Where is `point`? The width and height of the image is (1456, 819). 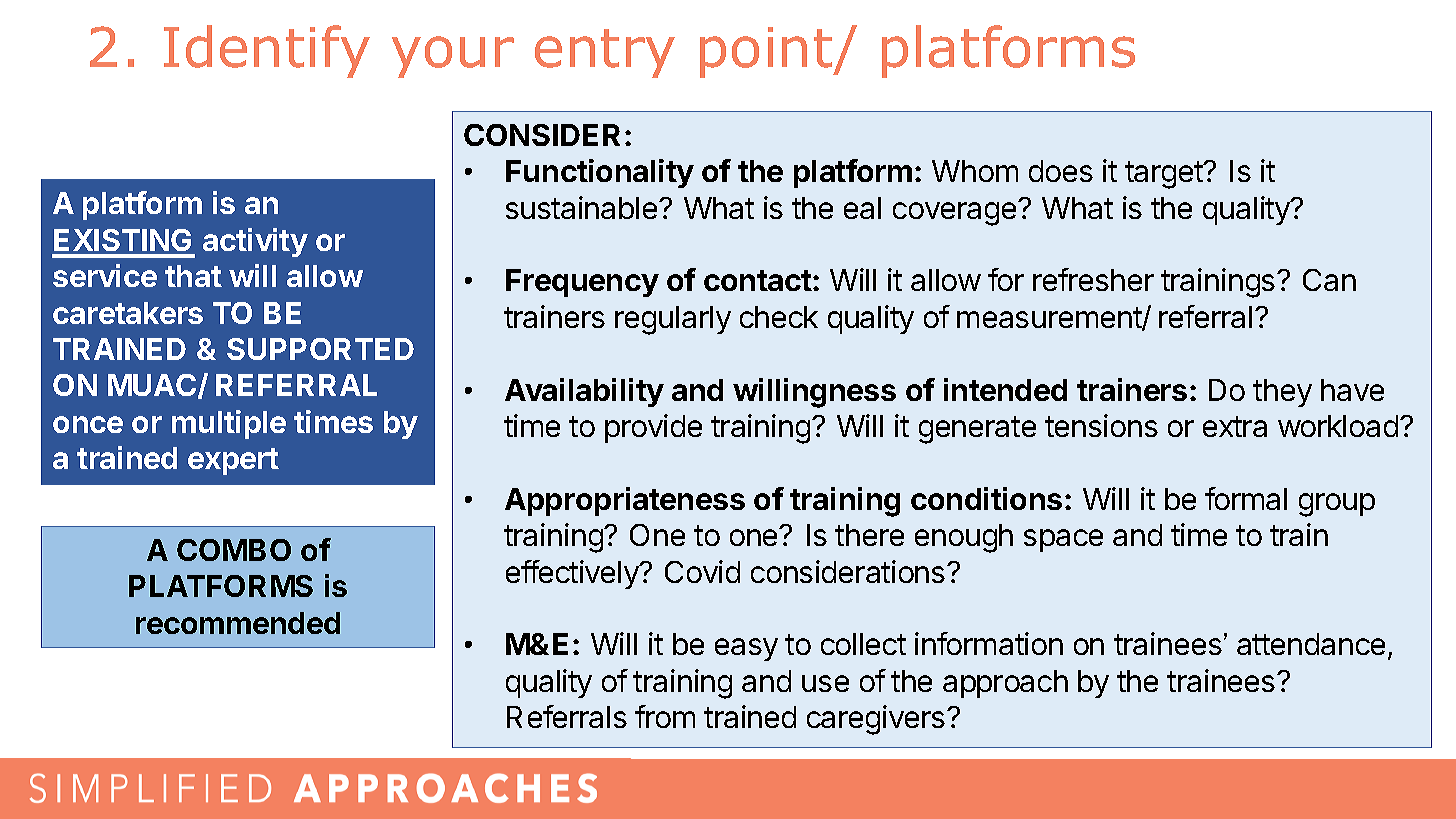
point is located at coordinates (767, 52).
